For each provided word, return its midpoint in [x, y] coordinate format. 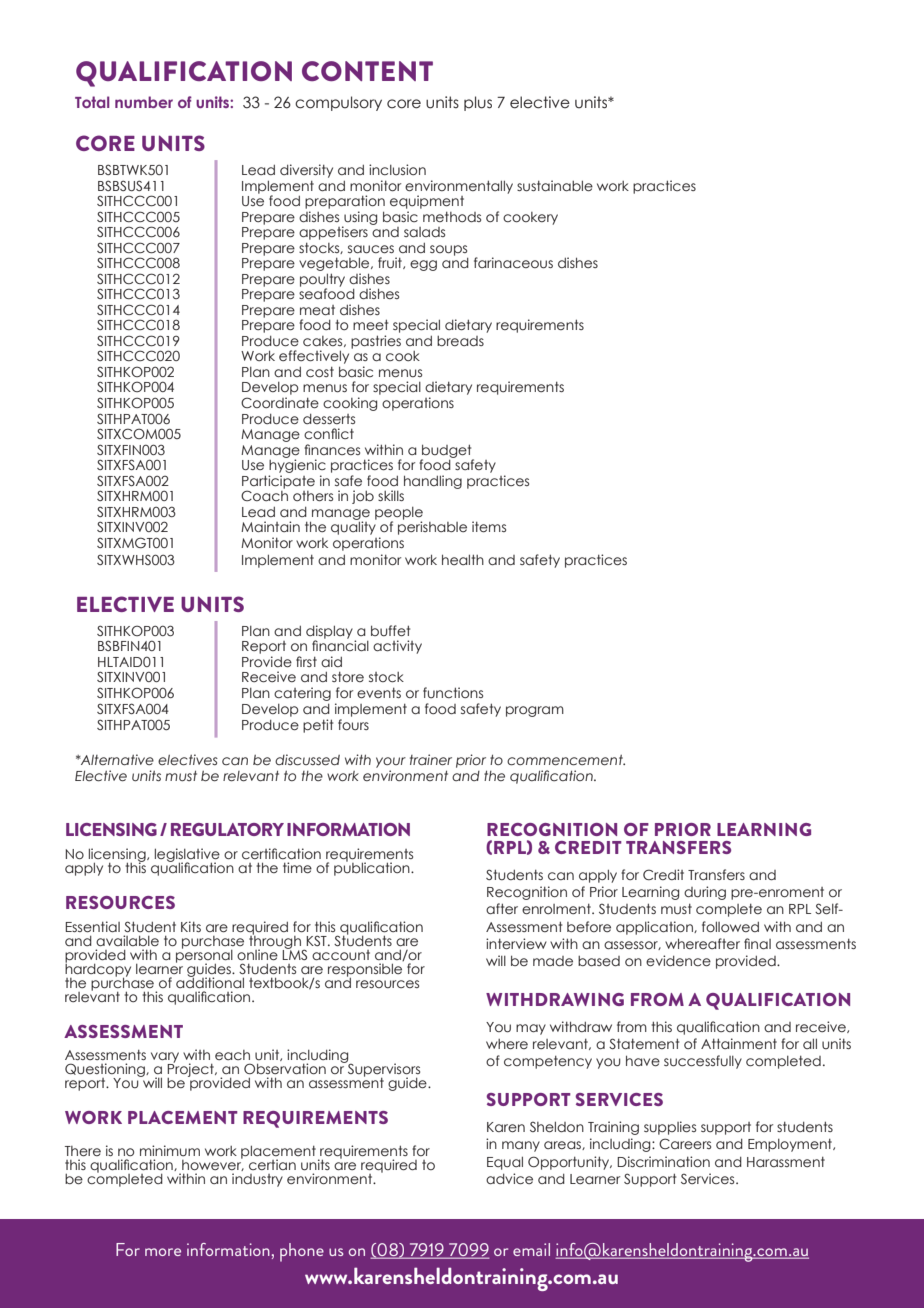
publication [373, 868]
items [489, 527]
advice [509, 1179]
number [144, 102]
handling [433, 482]
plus [478, 103]
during [705, 893]
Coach [264, 494]
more [163, 1252]
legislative [187, 856]
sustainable [555, 186]
